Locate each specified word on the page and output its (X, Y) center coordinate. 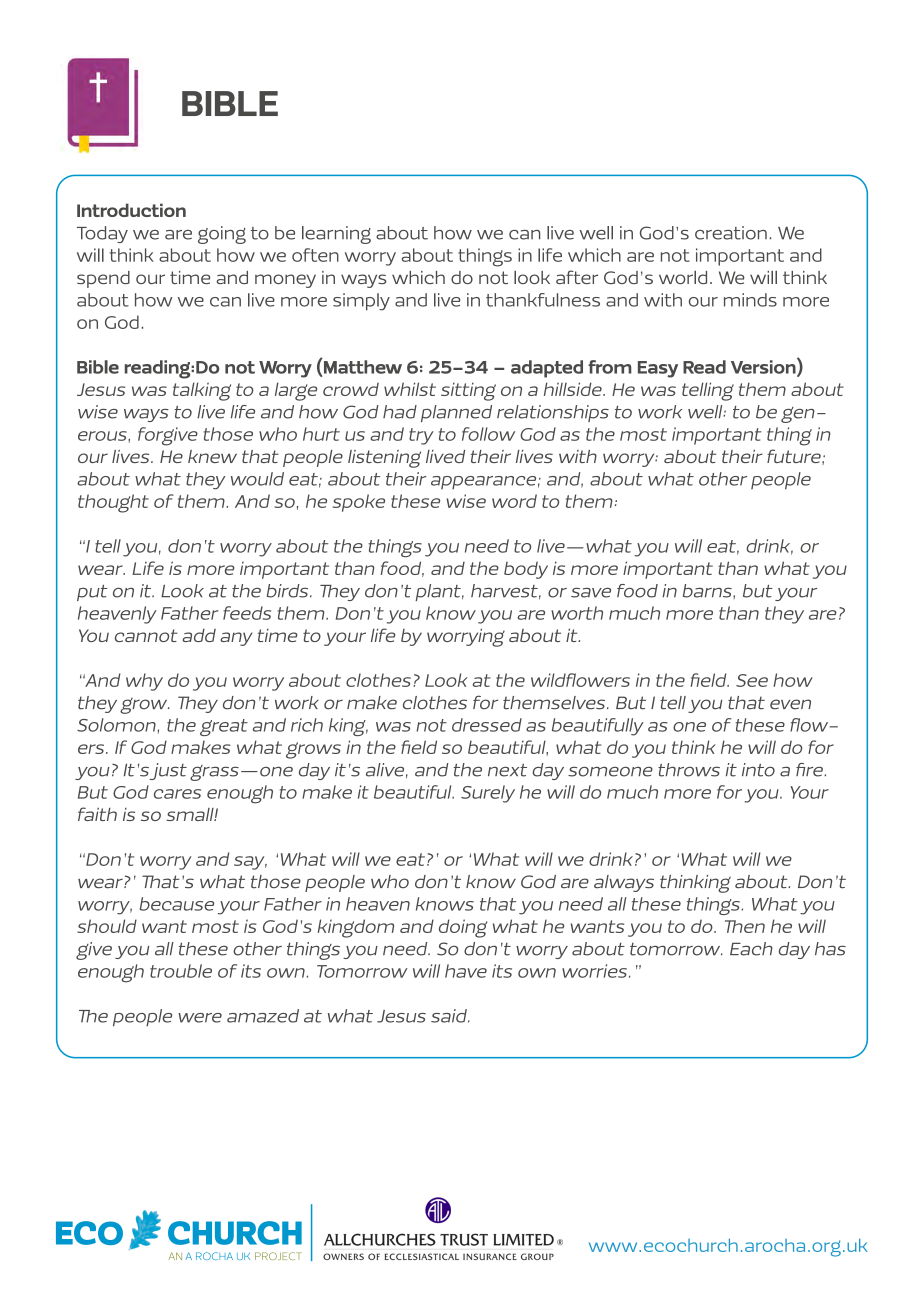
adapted (547, 369)
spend (103, 279)
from (610, 367)
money (285, 281)
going (222, 235)
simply (361, 302)
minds (750, 300)
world (683, 277)
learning (336, 235)
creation (731, 233)
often (315, 255)
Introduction (131, 210)
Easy (658, 369)
